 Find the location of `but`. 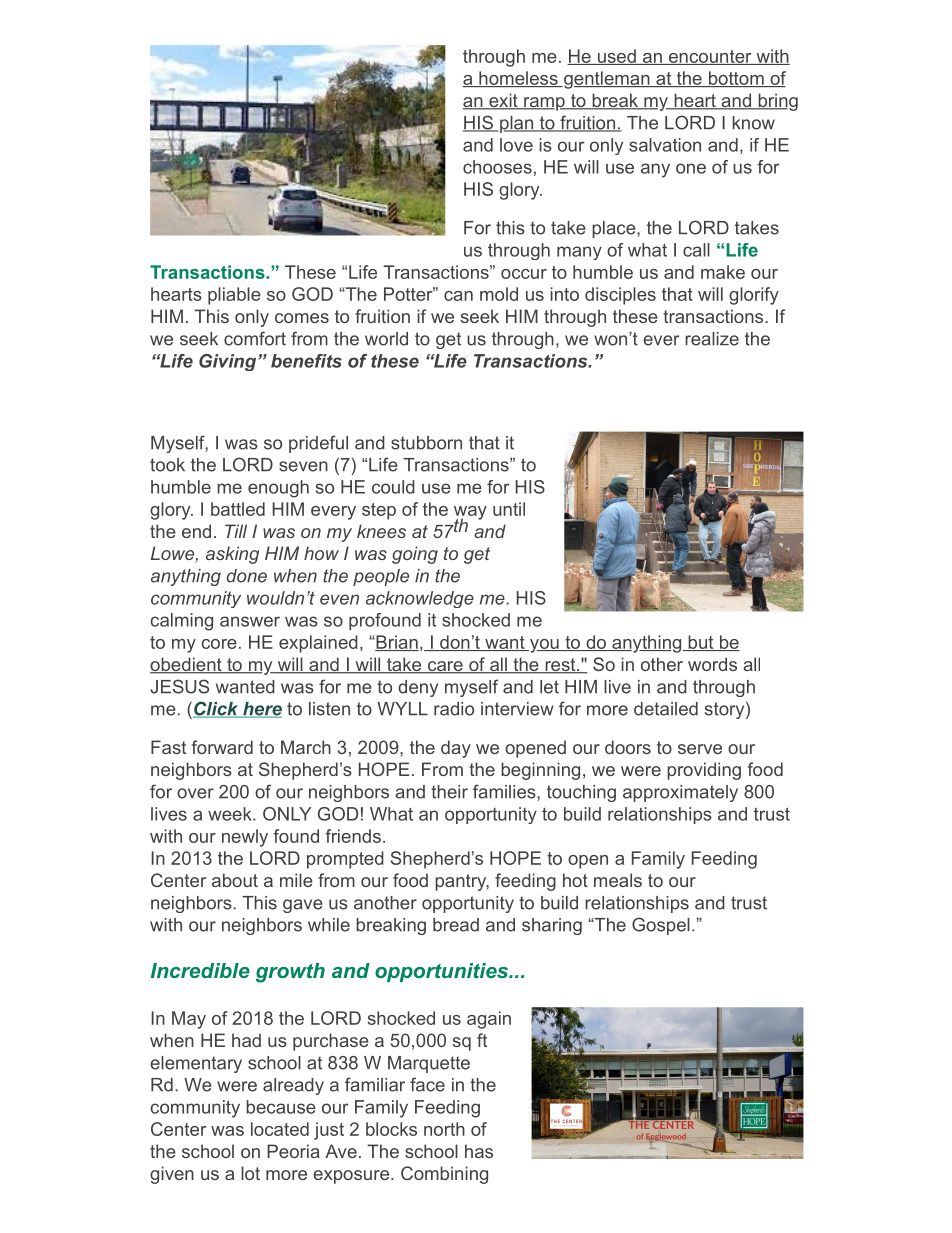

but is located at coordinates (701, 643).
